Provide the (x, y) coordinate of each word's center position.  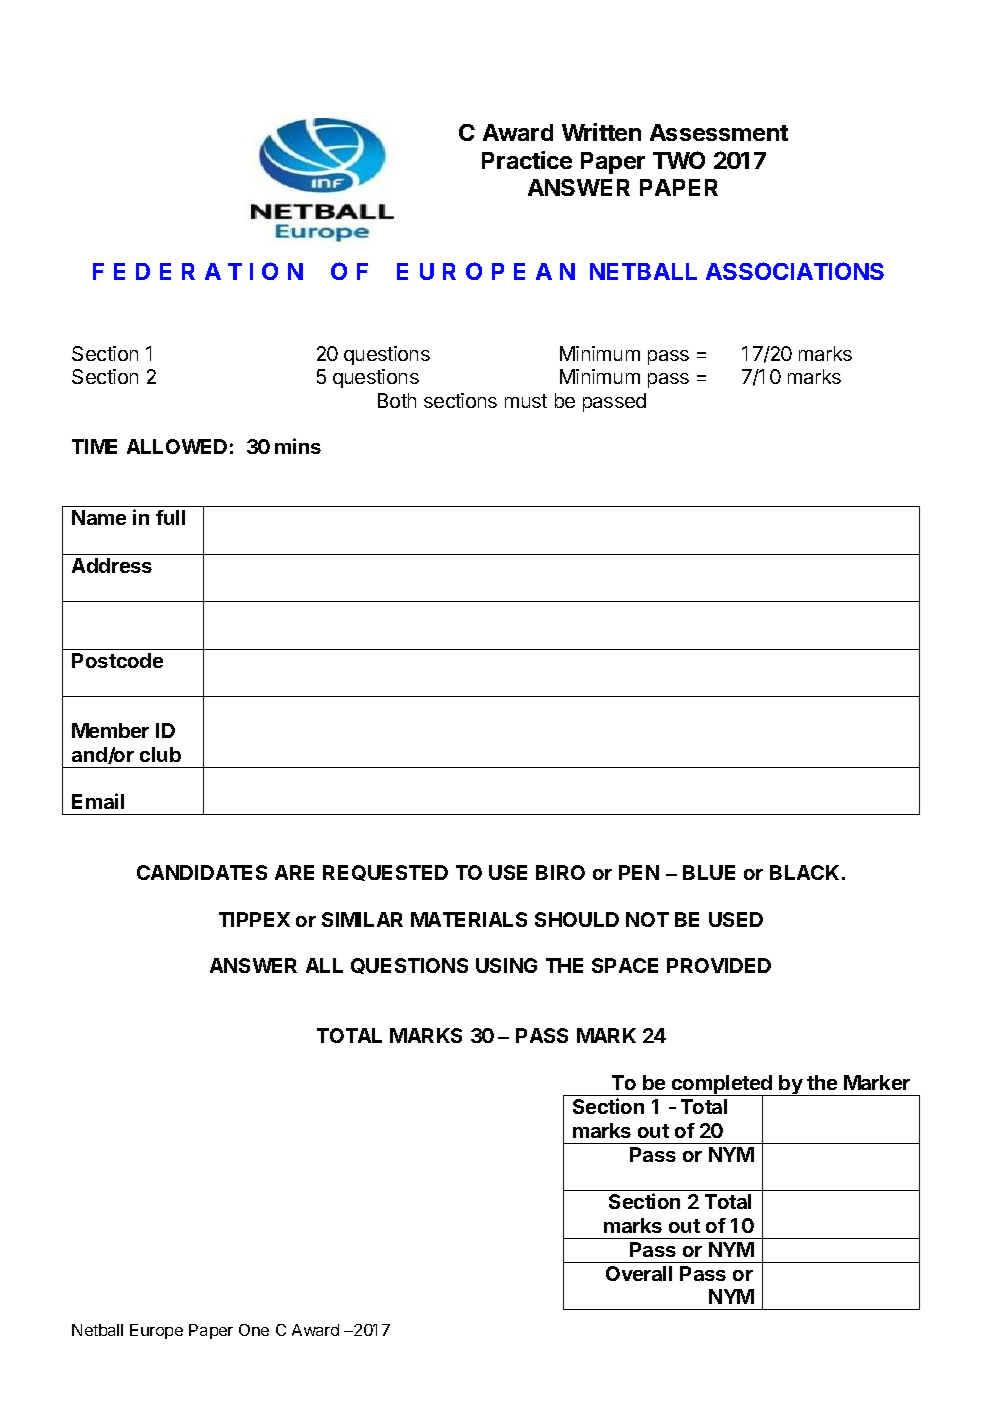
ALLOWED (177, 446)
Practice (527, 160)
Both (397, 400)
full (170, 517)
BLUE (709, 872)
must (526, 401)
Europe (156, 1331)
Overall (639, 1273)
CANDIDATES (202, 872)
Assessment (719, 132)
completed (722, 1086)
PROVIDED (719, 965)
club (160, 754)
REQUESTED (385, 873)
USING (506, 965)
